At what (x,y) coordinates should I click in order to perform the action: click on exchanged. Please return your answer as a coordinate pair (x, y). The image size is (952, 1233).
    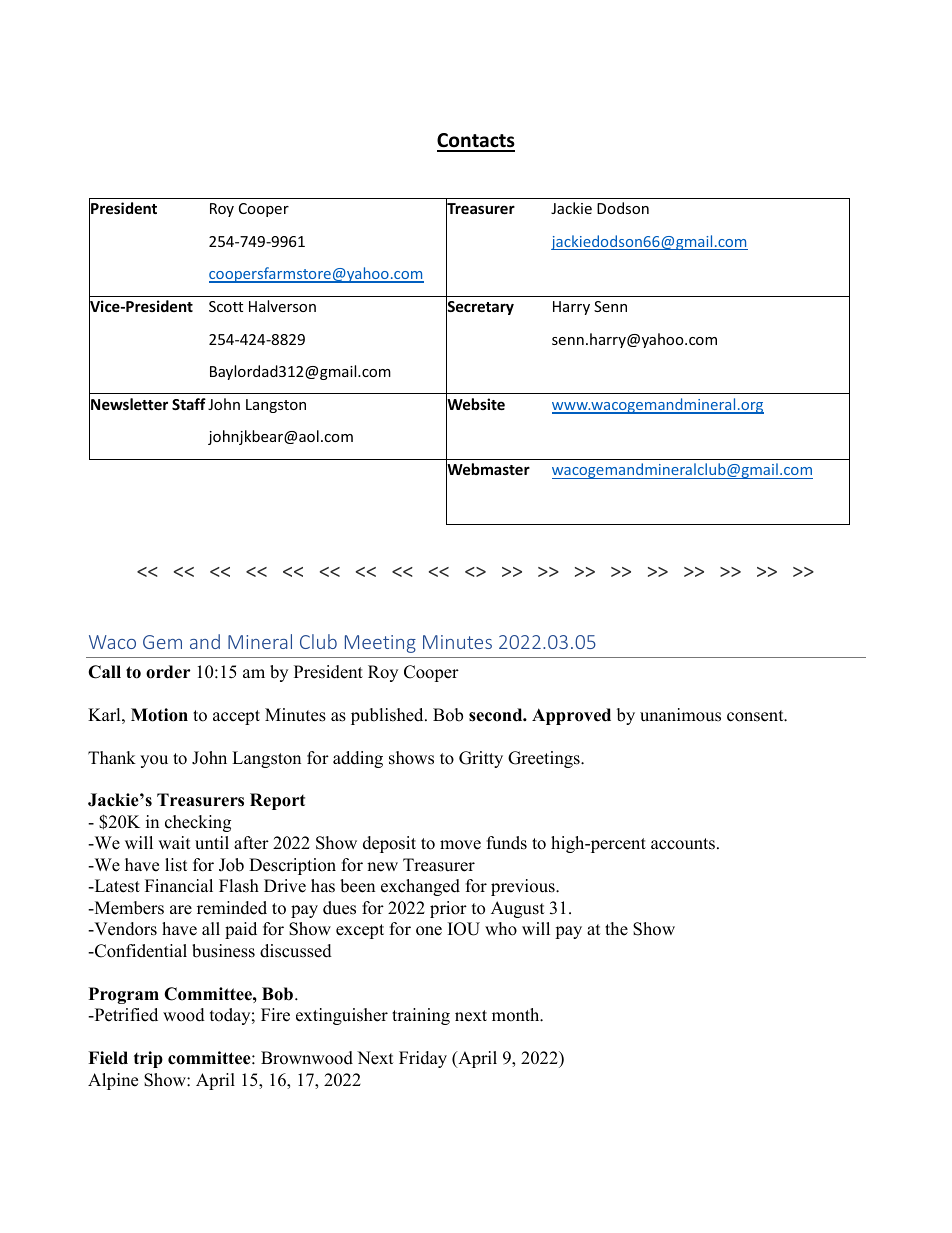
    Looking at the image, I should click on (420, 887).
